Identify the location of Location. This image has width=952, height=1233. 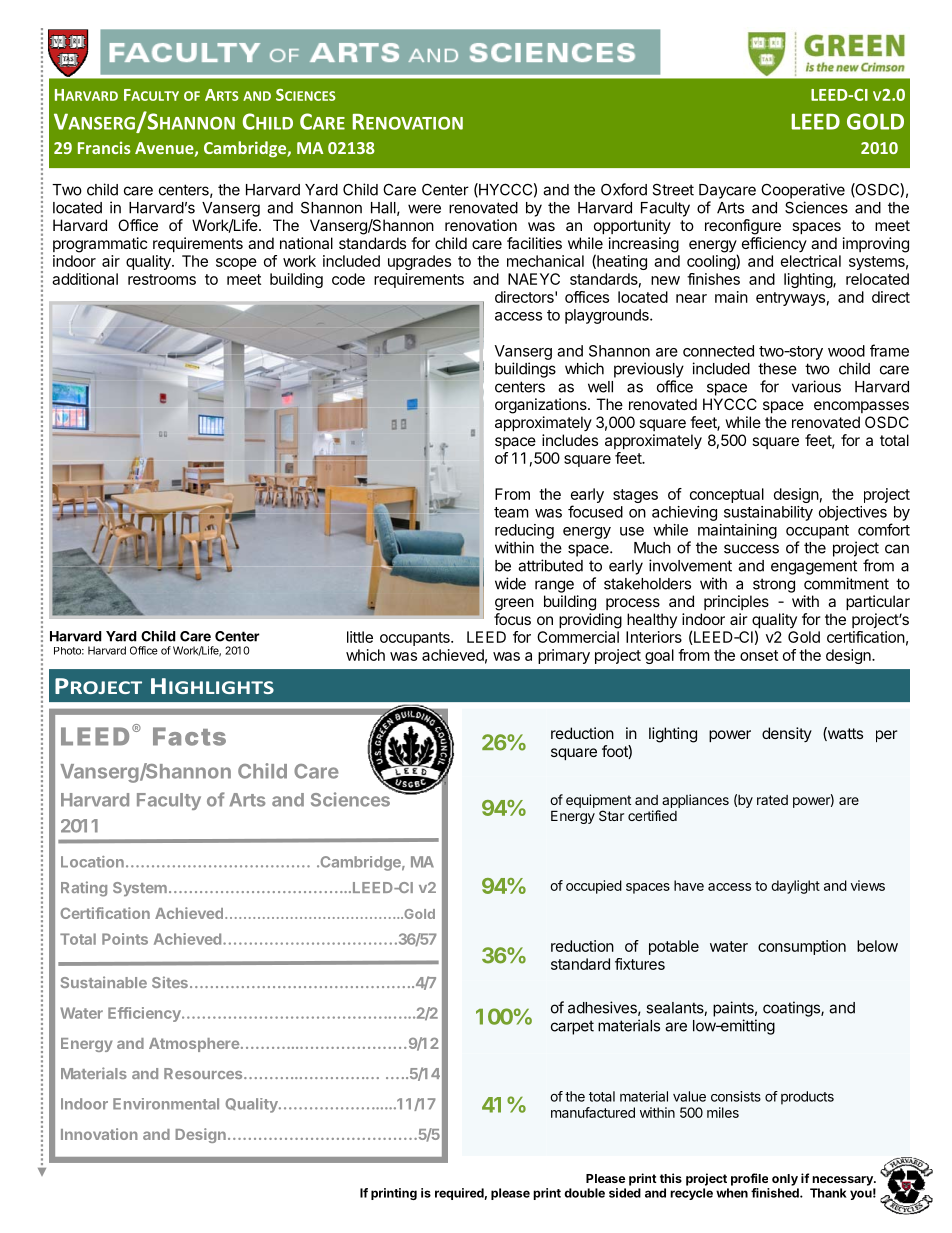
(92, 862).
